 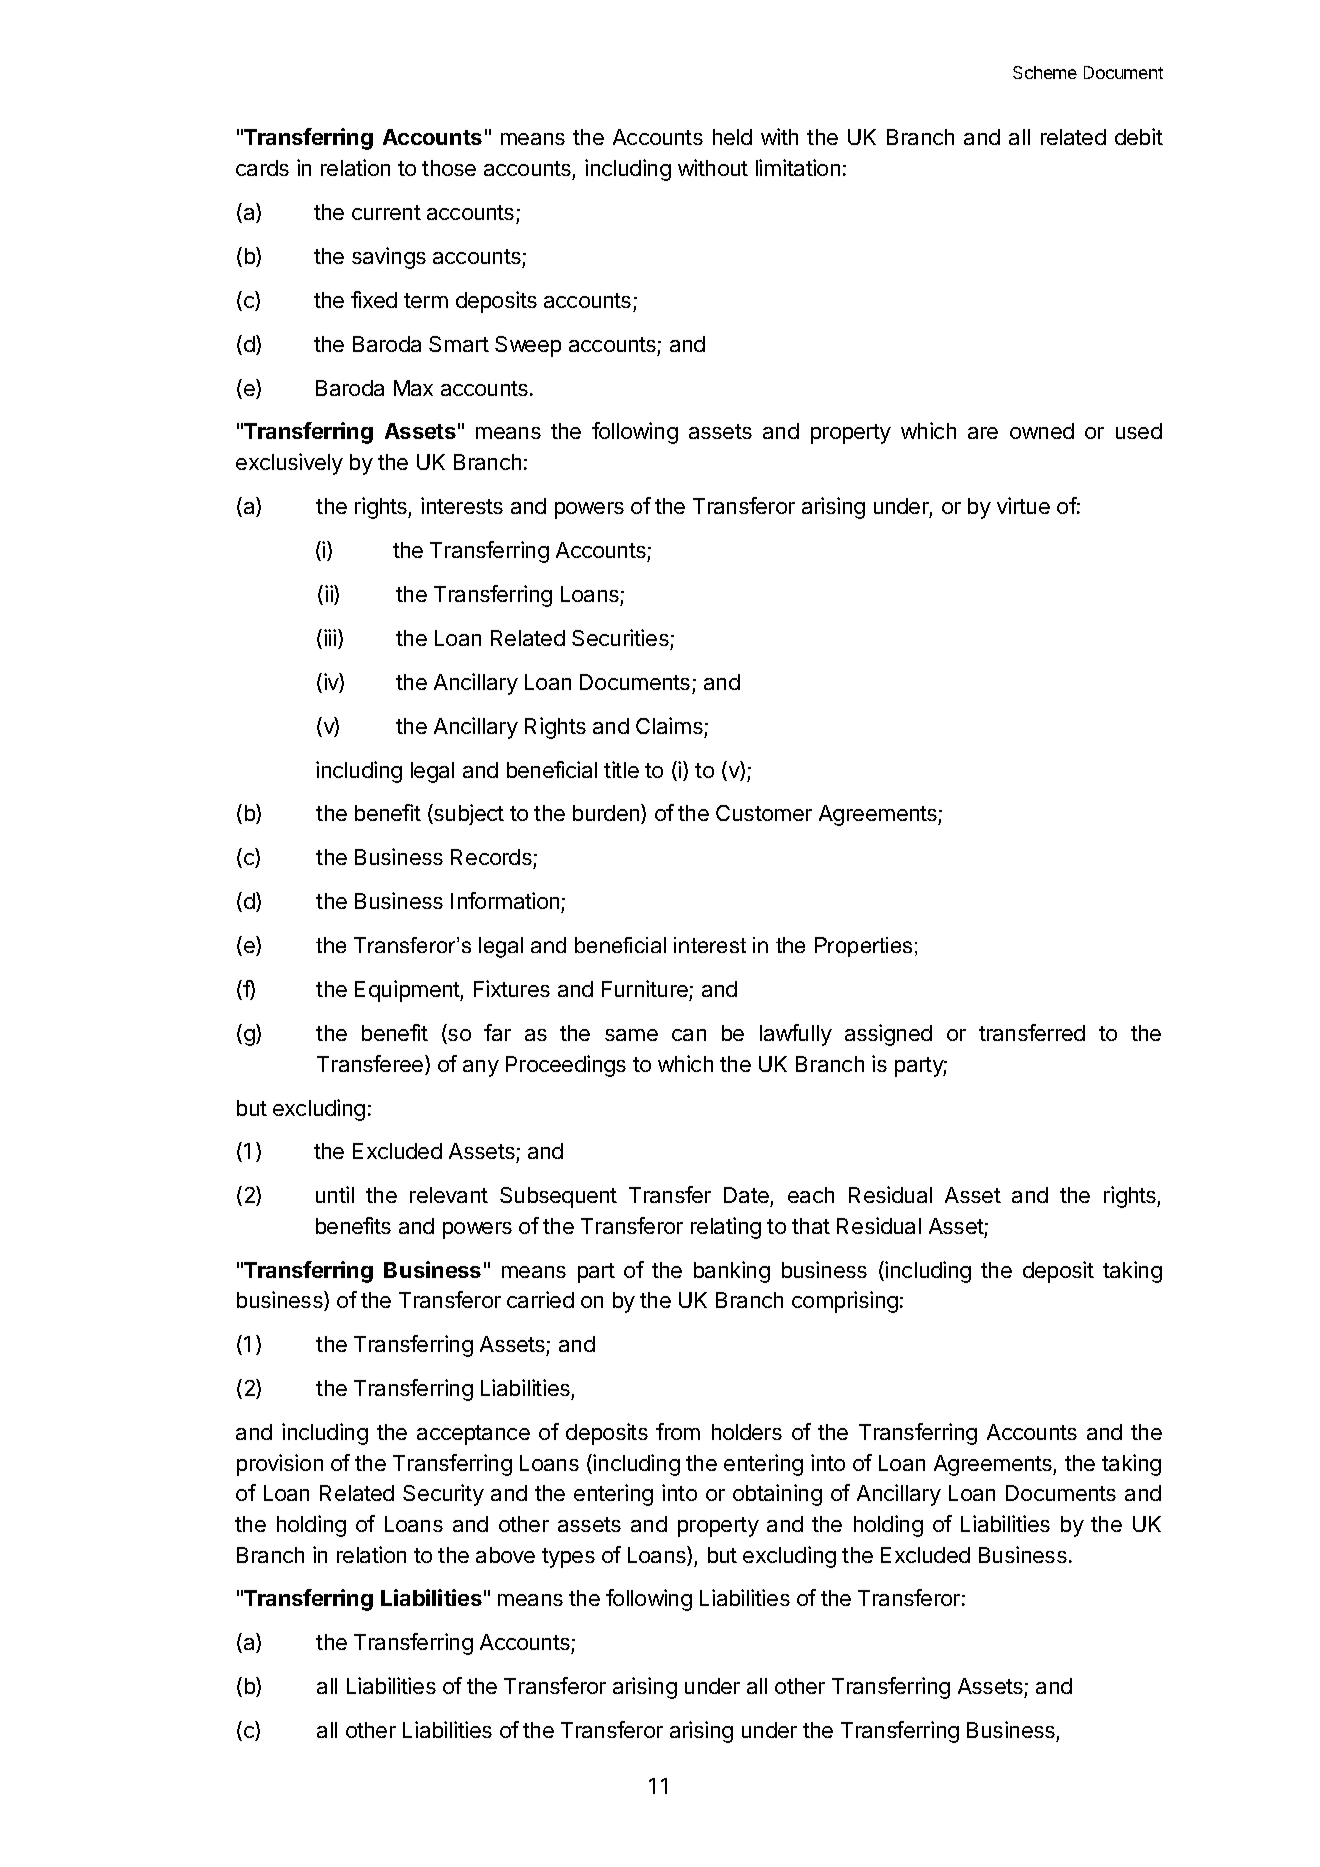 I want to click on subject, so click(x=468, y=814).
